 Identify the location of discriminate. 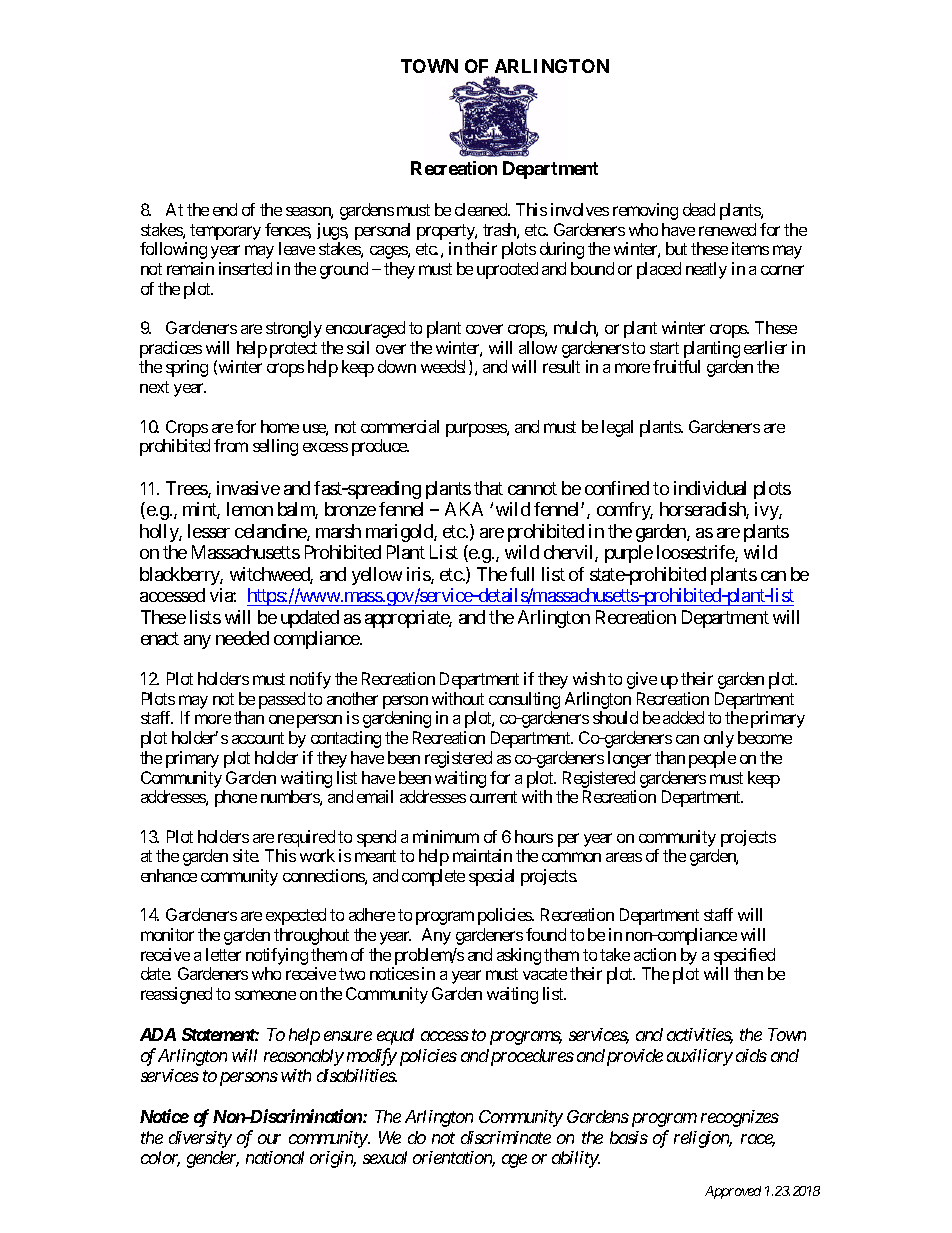
(506, 1137).
